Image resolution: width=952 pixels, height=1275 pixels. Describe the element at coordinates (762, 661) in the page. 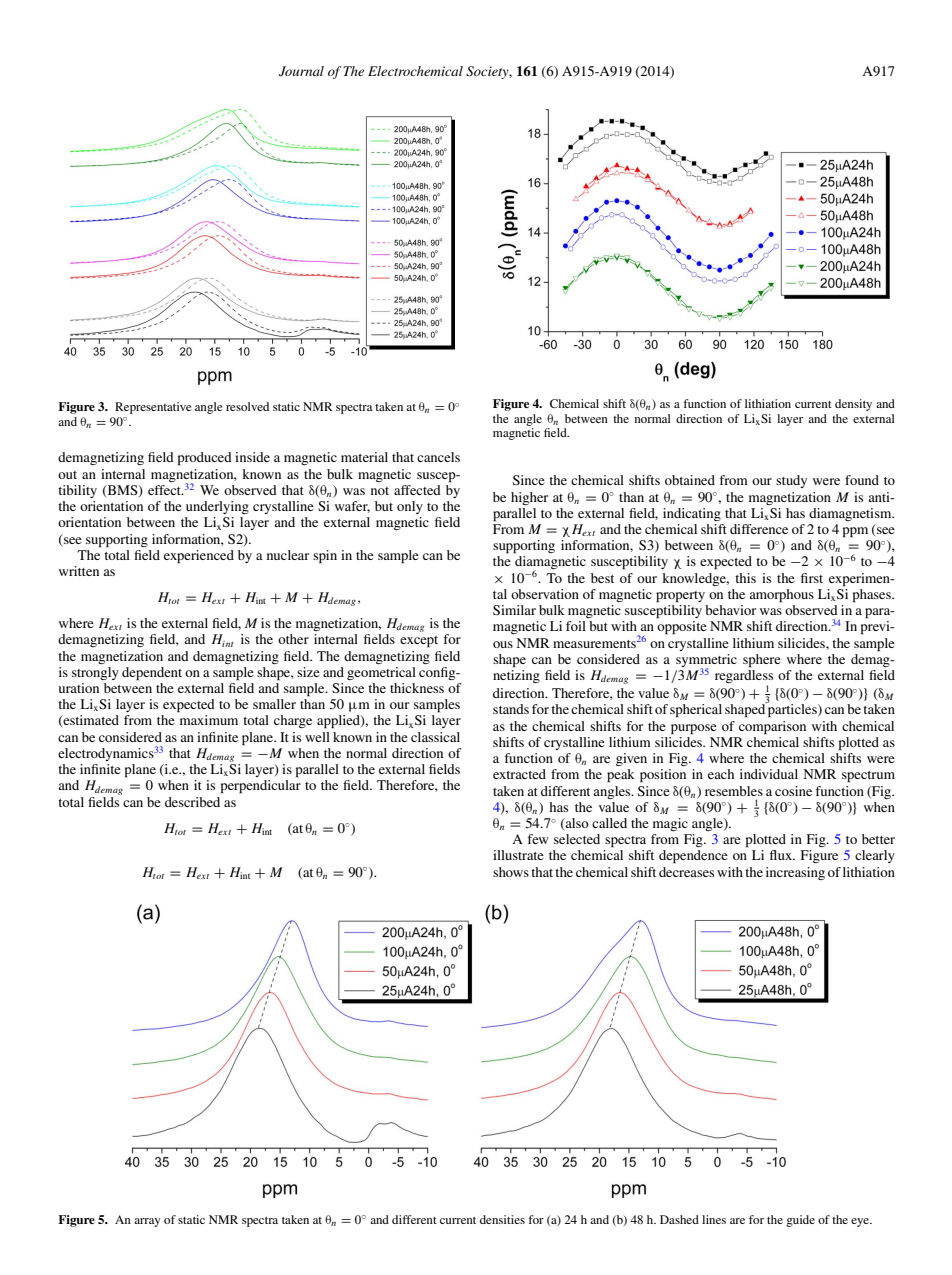

I see `sphere` at that location.
